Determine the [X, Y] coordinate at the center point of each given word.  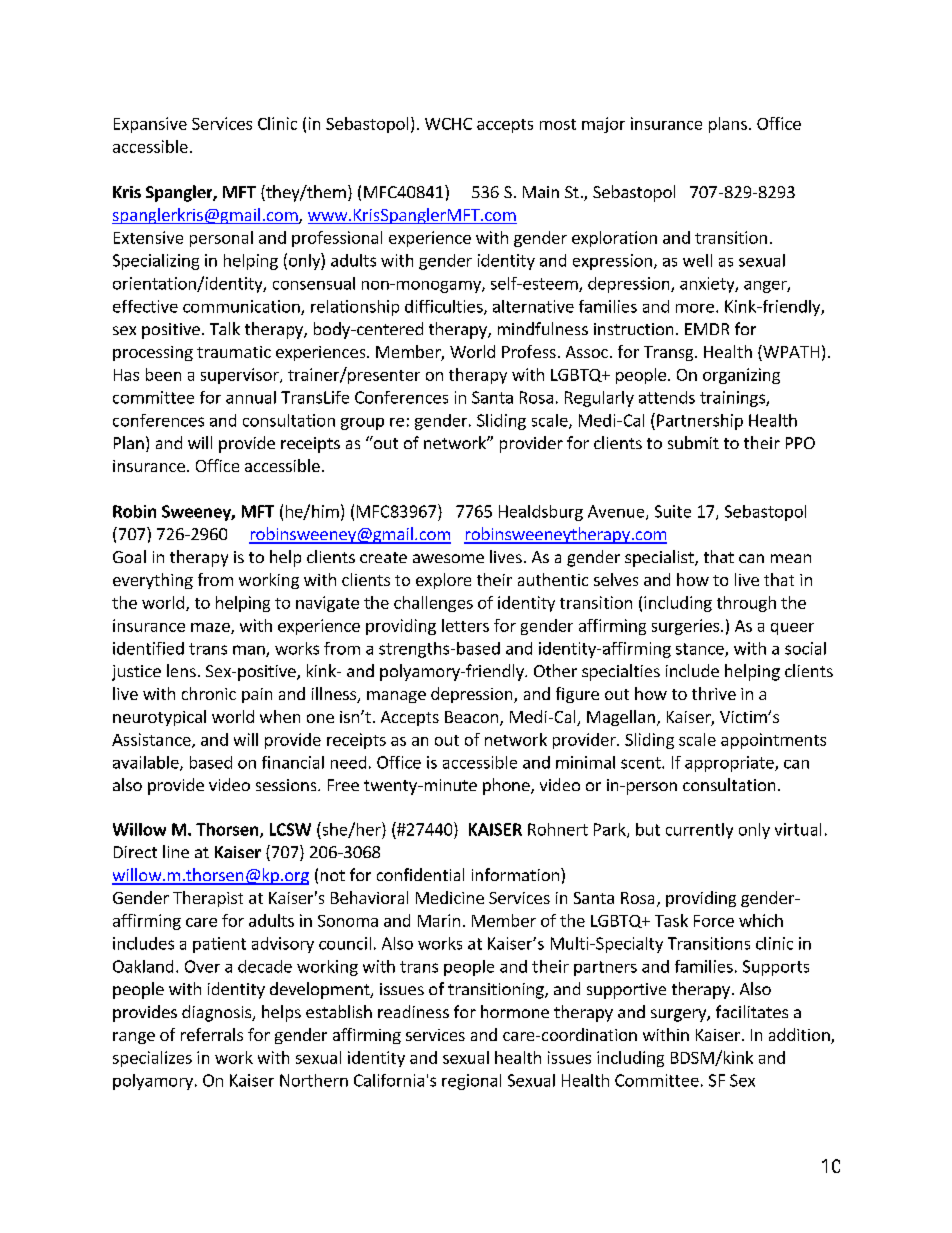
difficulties [445, 307]
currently [699, 831]
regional [471, 1082]
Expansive [150, 125]
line [176, 851]
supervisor [241, 376]
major [603, 125]
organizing [741, 376]
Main [541, 192]
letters [465, 625]
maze [211, 628]
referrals [212, 1034]
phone [507, 786]
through [746, 604]
